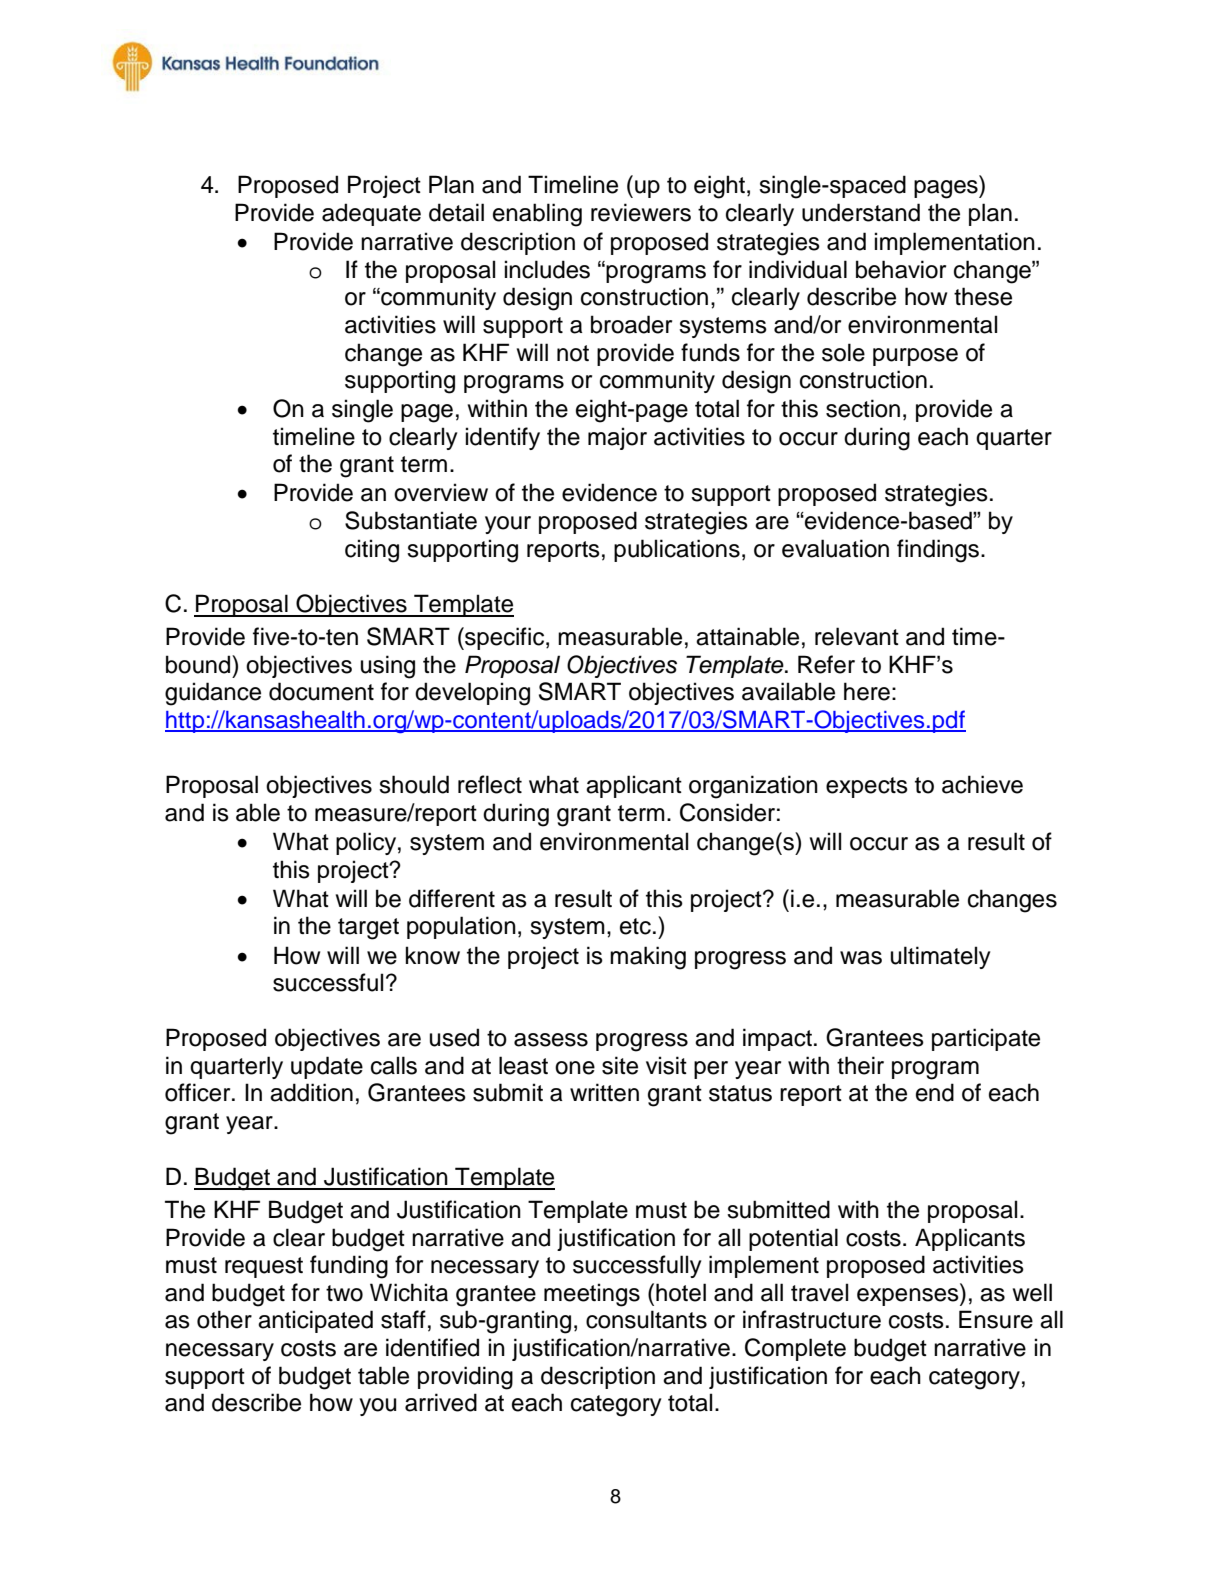 The height and width of the page is (1582, 1222). Describe the element at coordinates (901, 269) in the page. I see `behavior` at that location.
